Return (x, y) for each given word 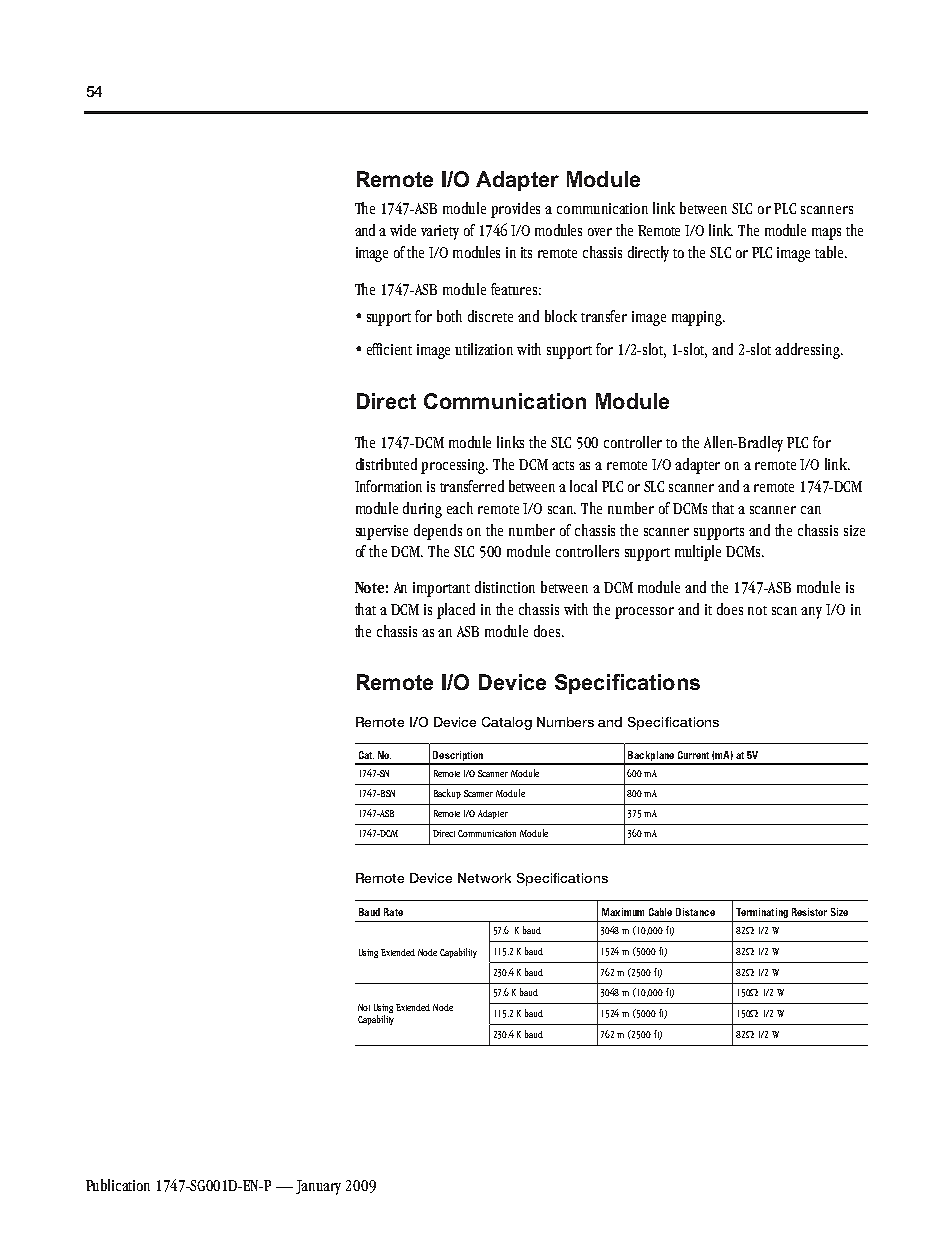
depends (438, 532)
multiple (698, 553)
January (318, 1187)
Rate (393, 912)
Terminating (762, 913)
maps (826, 234)
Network (484, 878)
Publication (118, 1185)
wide (403, 230)
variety (440, 232)
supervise (382, 532)
